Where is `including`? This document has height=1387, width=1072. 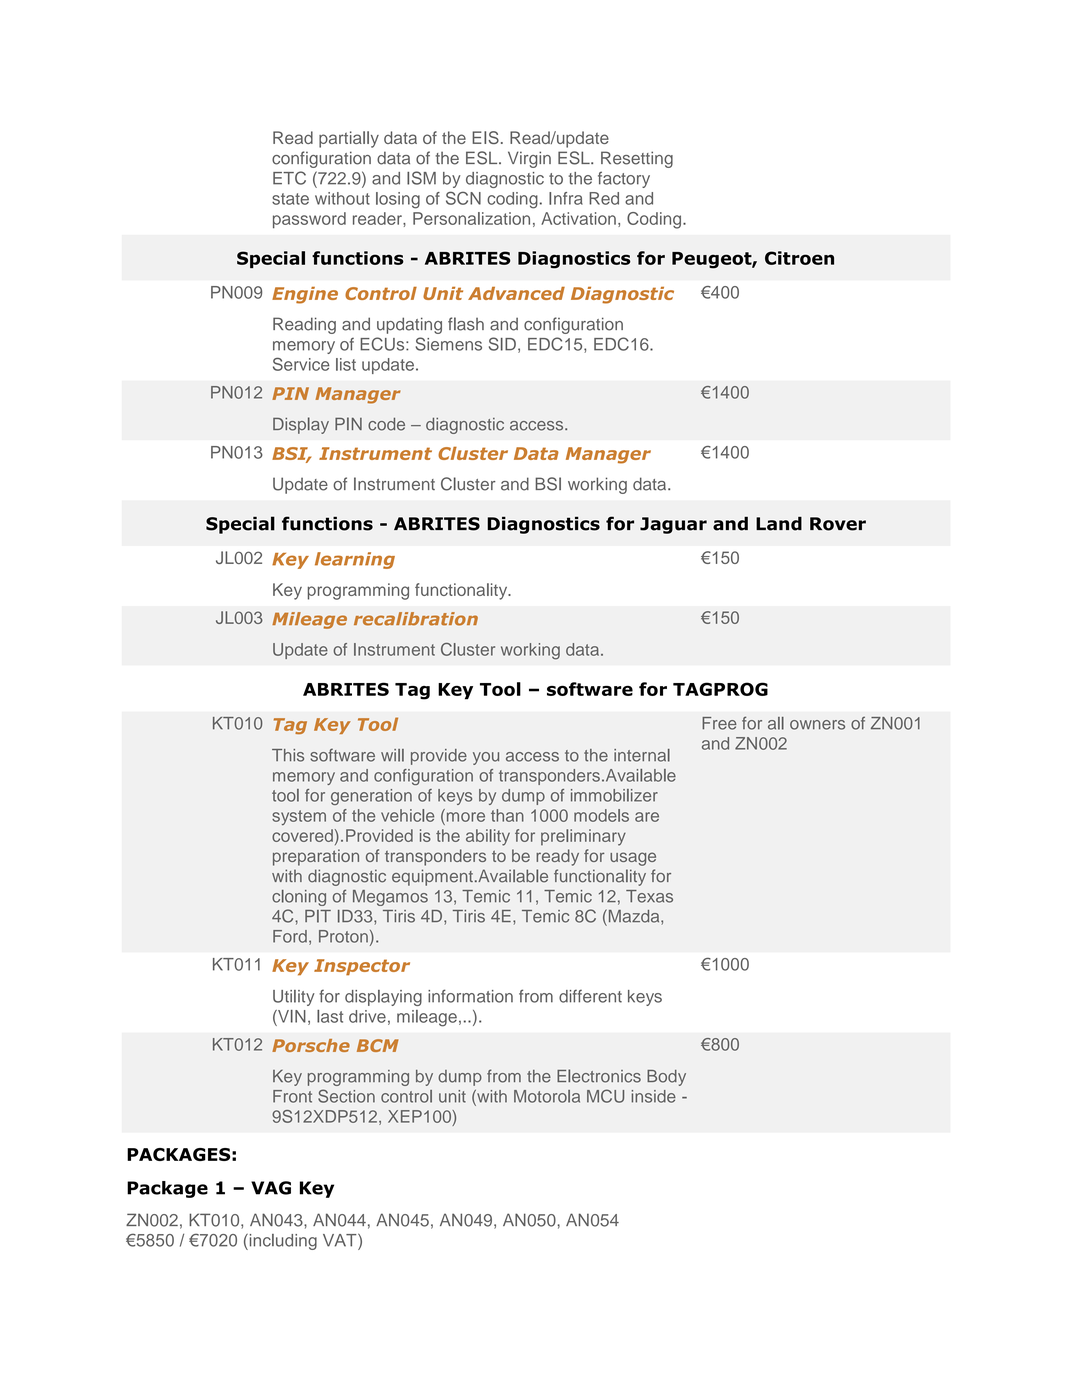
including is located at coordinates (282, 1242).
